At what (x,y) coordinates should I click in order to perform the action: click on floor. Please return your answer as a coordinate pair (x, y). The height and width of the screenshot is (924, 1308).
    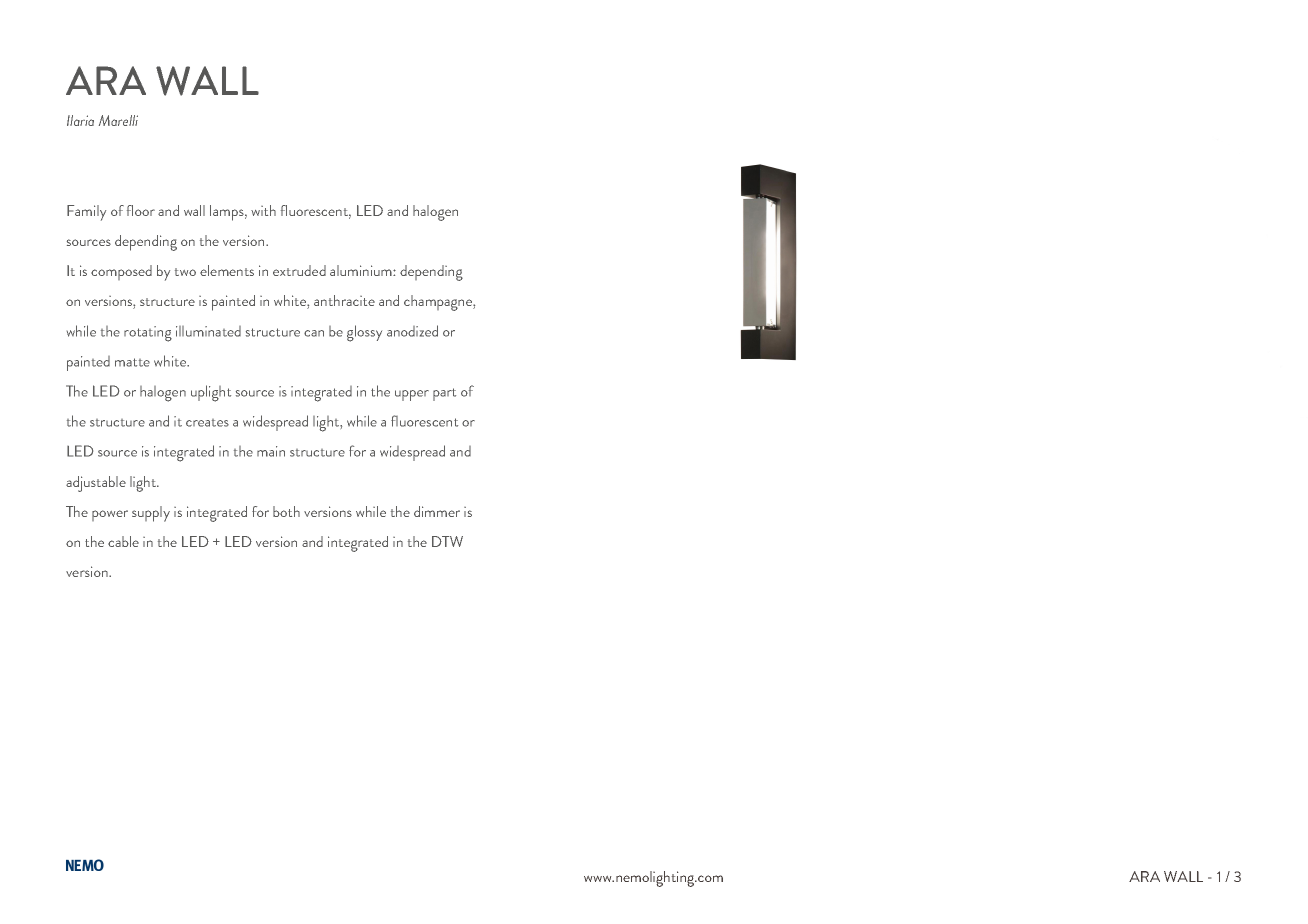
    Looking at the image, I should click on (141, 210).
